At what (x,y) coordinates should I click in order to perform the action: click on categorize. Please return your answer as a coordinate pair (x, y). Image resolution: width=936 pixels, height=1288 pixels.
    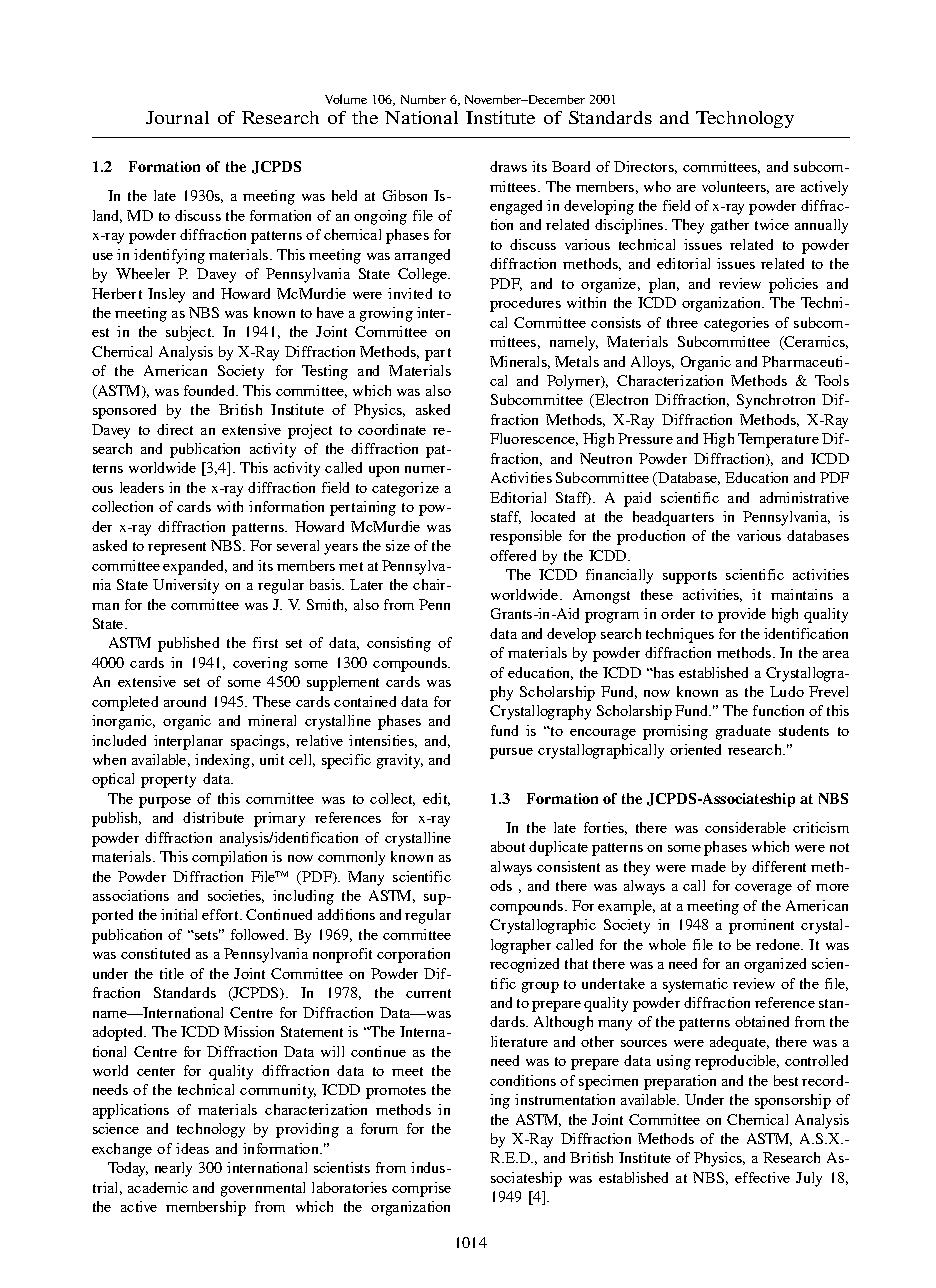
    Looking at the image, I should click on (405, 489).
